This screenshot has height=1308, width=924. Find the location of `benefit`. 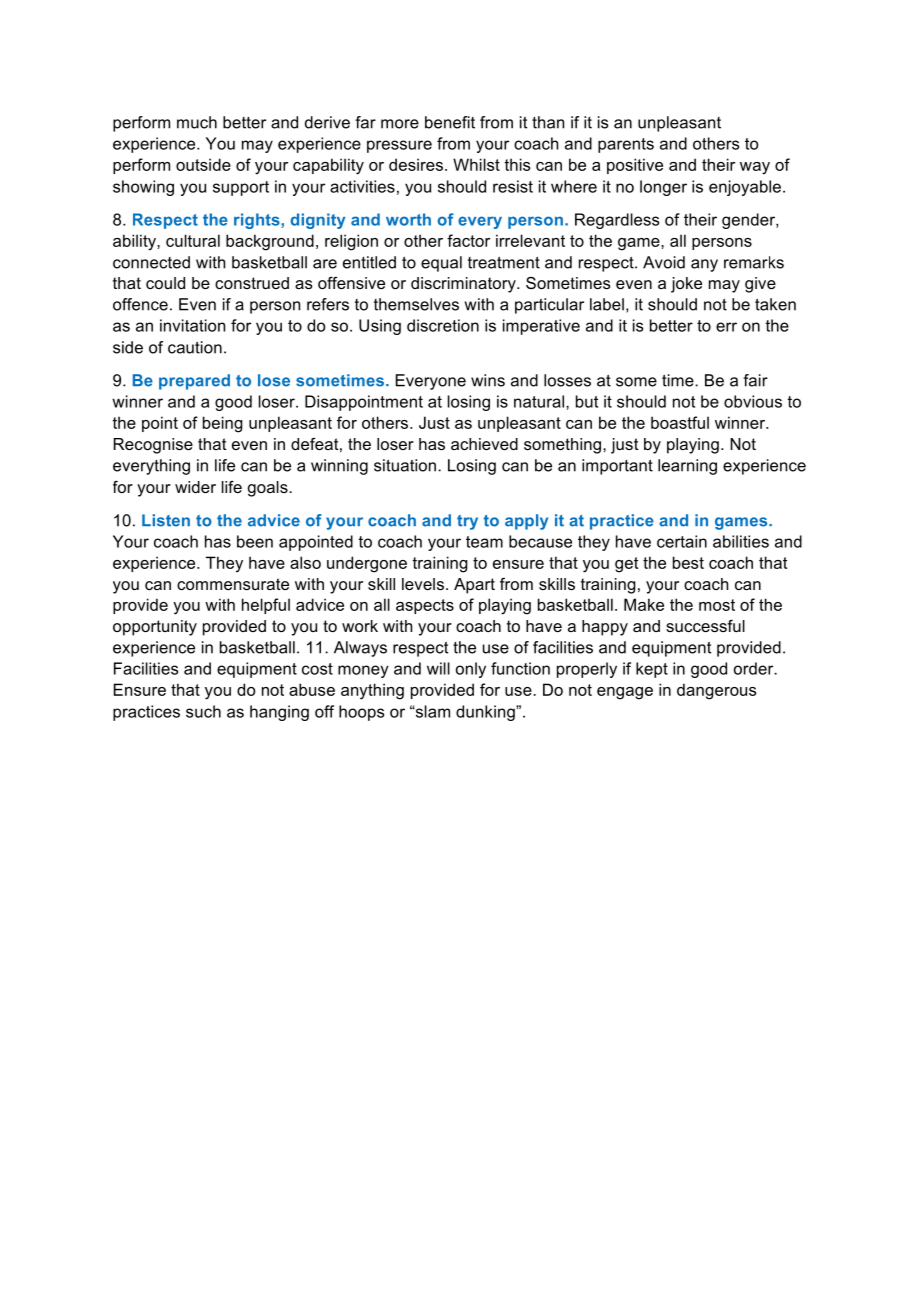

benefit is located at coordinates (450, 122).
